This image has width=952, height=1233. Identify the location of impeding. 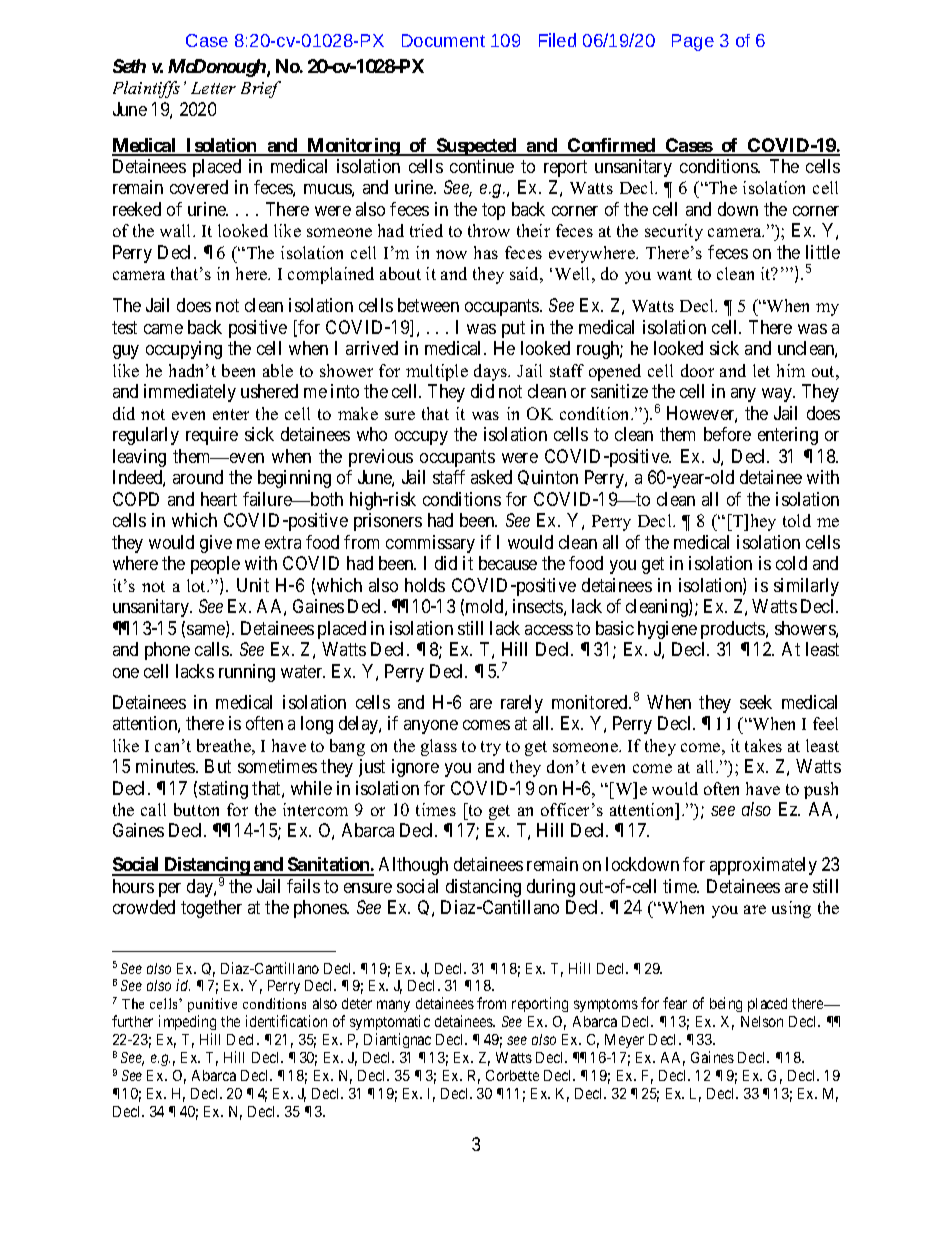
(187, 1024).
